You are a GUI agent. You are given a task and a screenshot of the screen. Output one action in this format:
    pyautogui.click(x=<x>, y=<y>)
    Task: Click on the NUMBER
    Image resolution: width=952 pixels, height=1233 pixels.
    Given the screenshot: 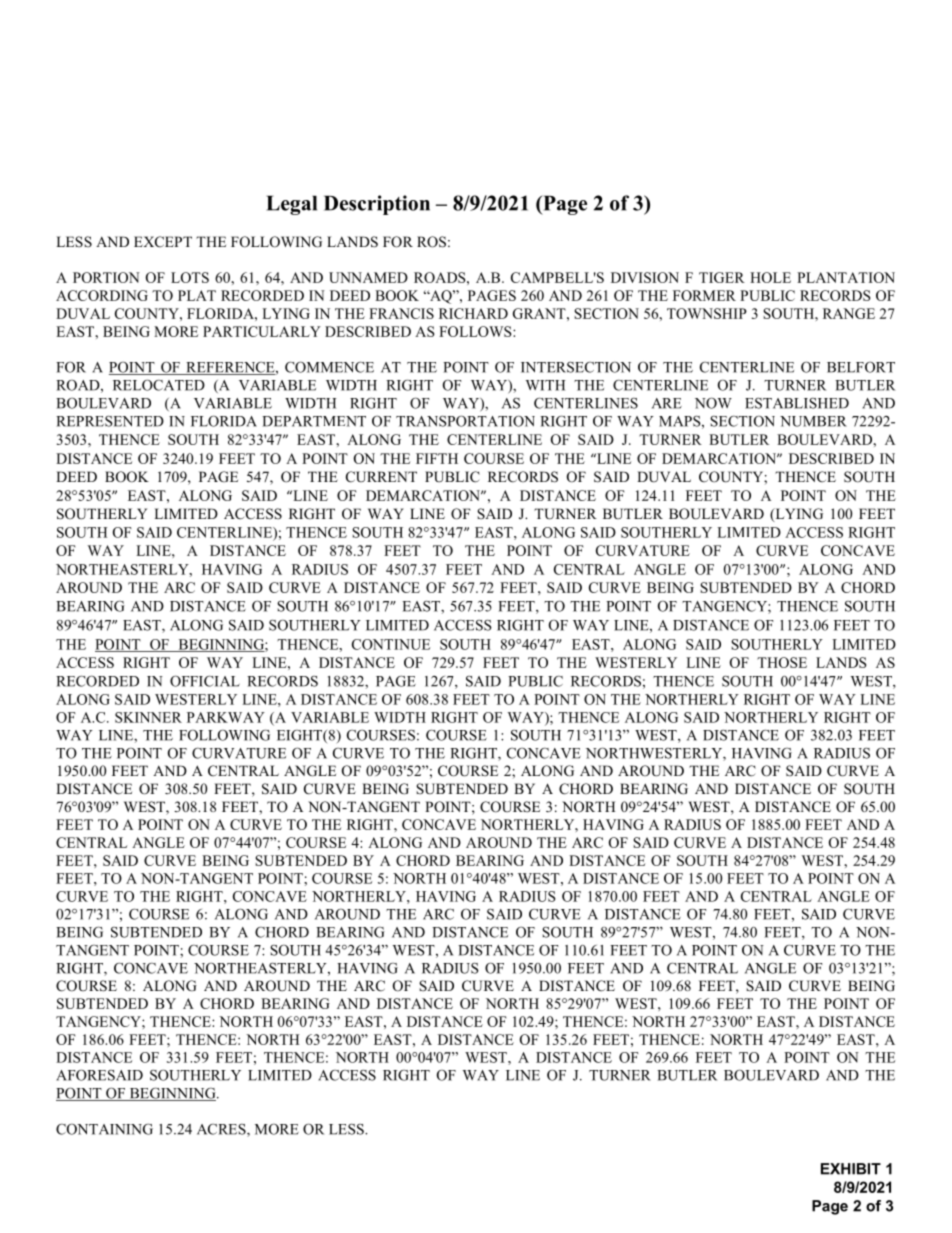 What is the action you would take?
    pyautogui.click(x=813, y=421)
